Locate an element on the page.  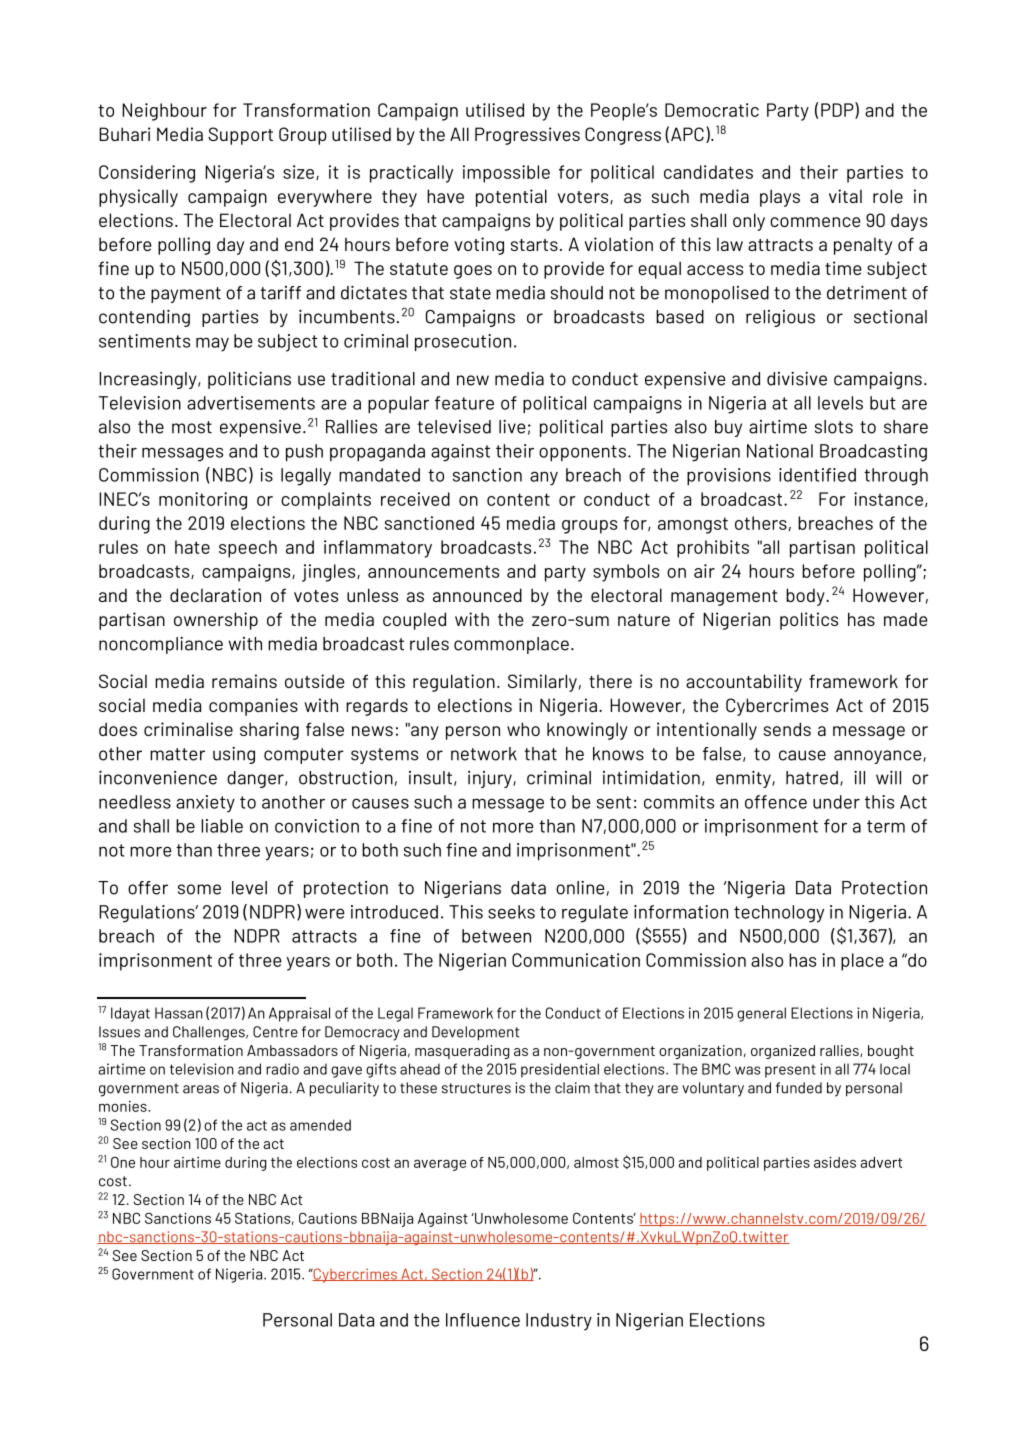
amended is located at coordinates (320, 1125).
